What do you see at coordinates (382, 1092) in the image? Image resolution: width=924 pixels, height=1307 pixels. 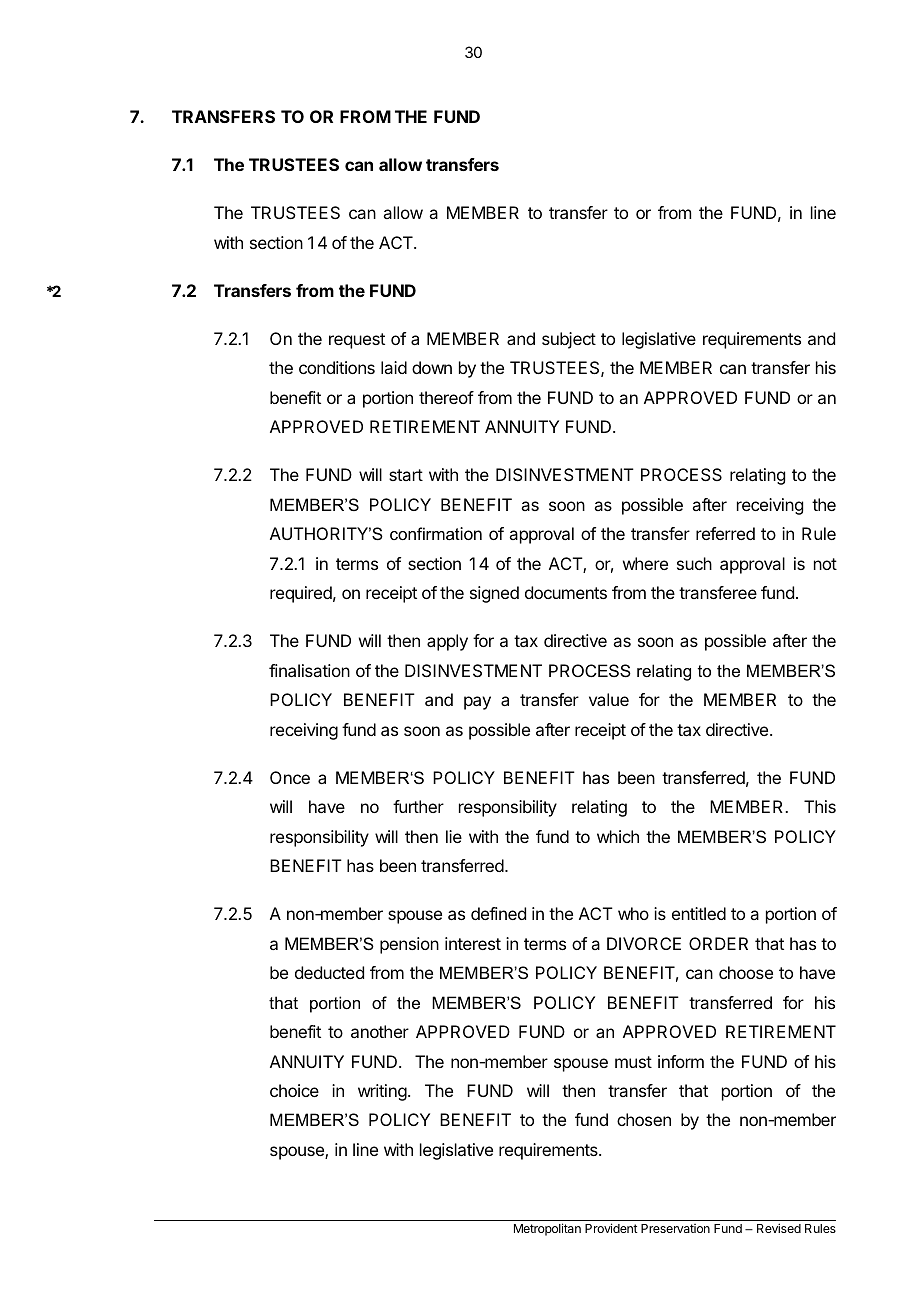 I see `writing` at bounding box center [382, 1092].
